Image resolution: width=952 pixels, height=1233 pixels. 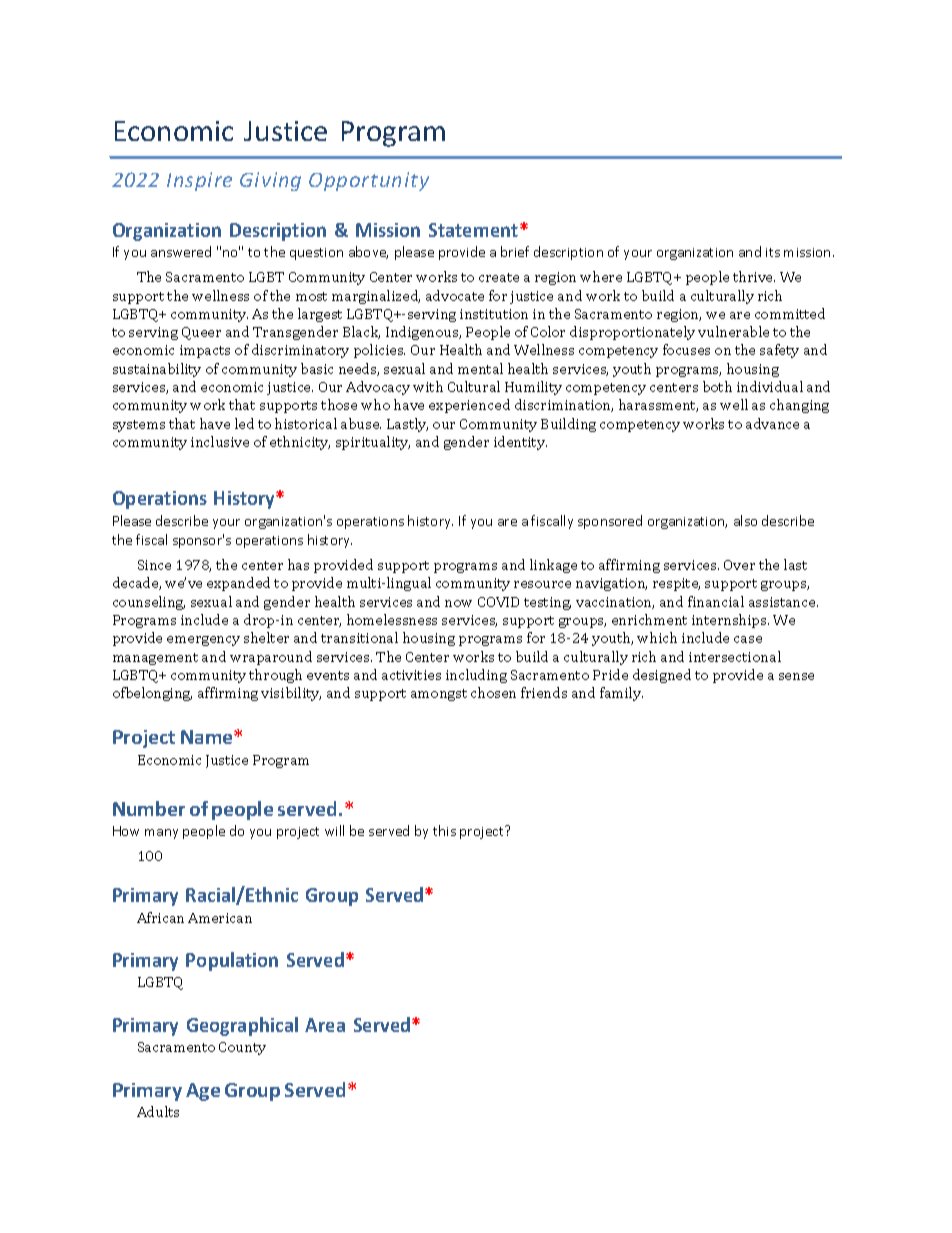 What do you see at coordinates (149, 808) in the image?
I see `Number` at bounding box center [149, 808].
